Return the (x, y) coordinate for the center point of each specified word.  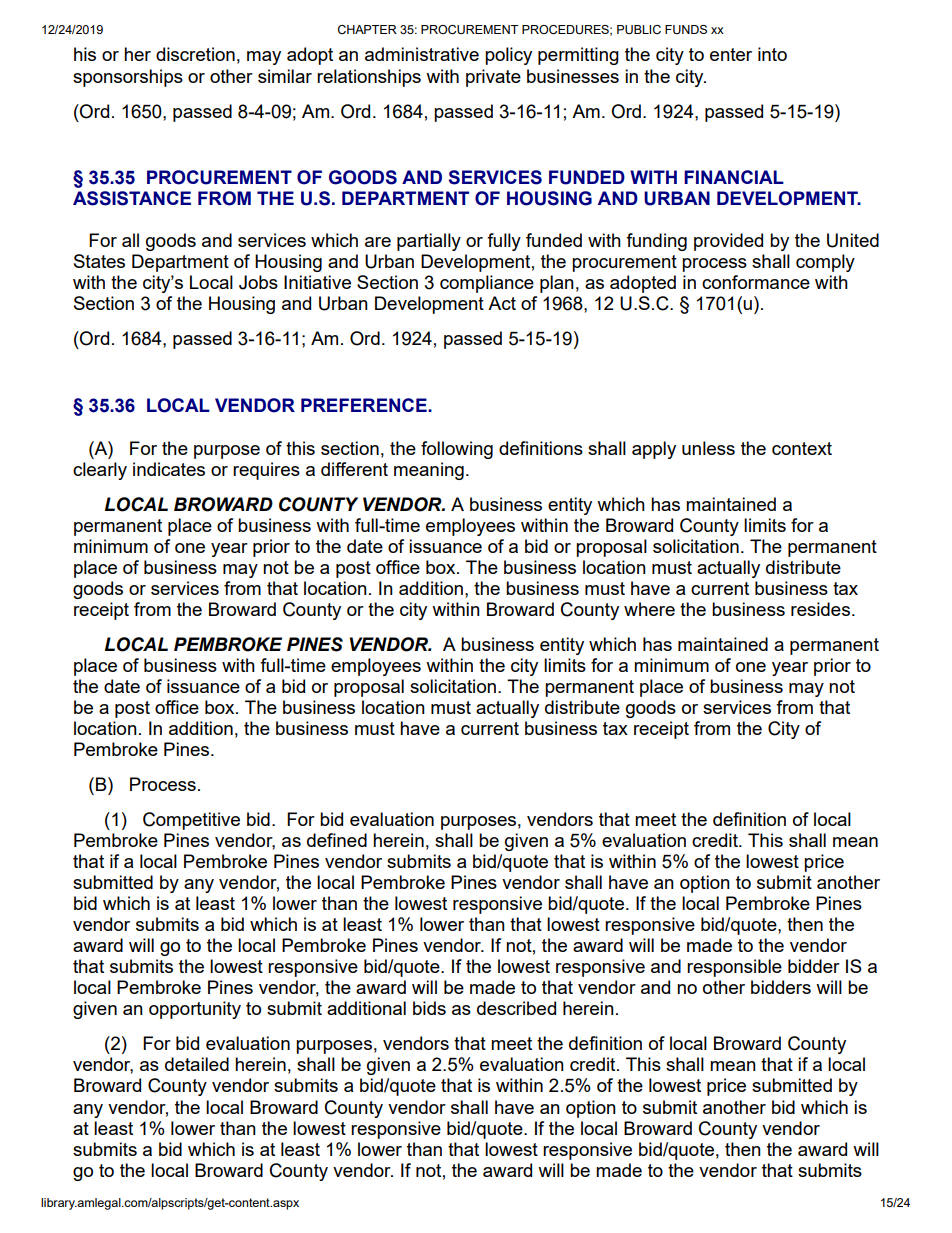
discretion (195, 54)
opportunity (195, 1010)
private (493, 78)
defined (337, 840)
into (772, 54)
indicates (169, 469)
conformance (756, 282)
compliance (487, 284)
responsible (734, 968)
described (516, 1008)
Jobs (258, 282)
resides (820, 609)
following (457, 450)
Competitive (191, 821)
